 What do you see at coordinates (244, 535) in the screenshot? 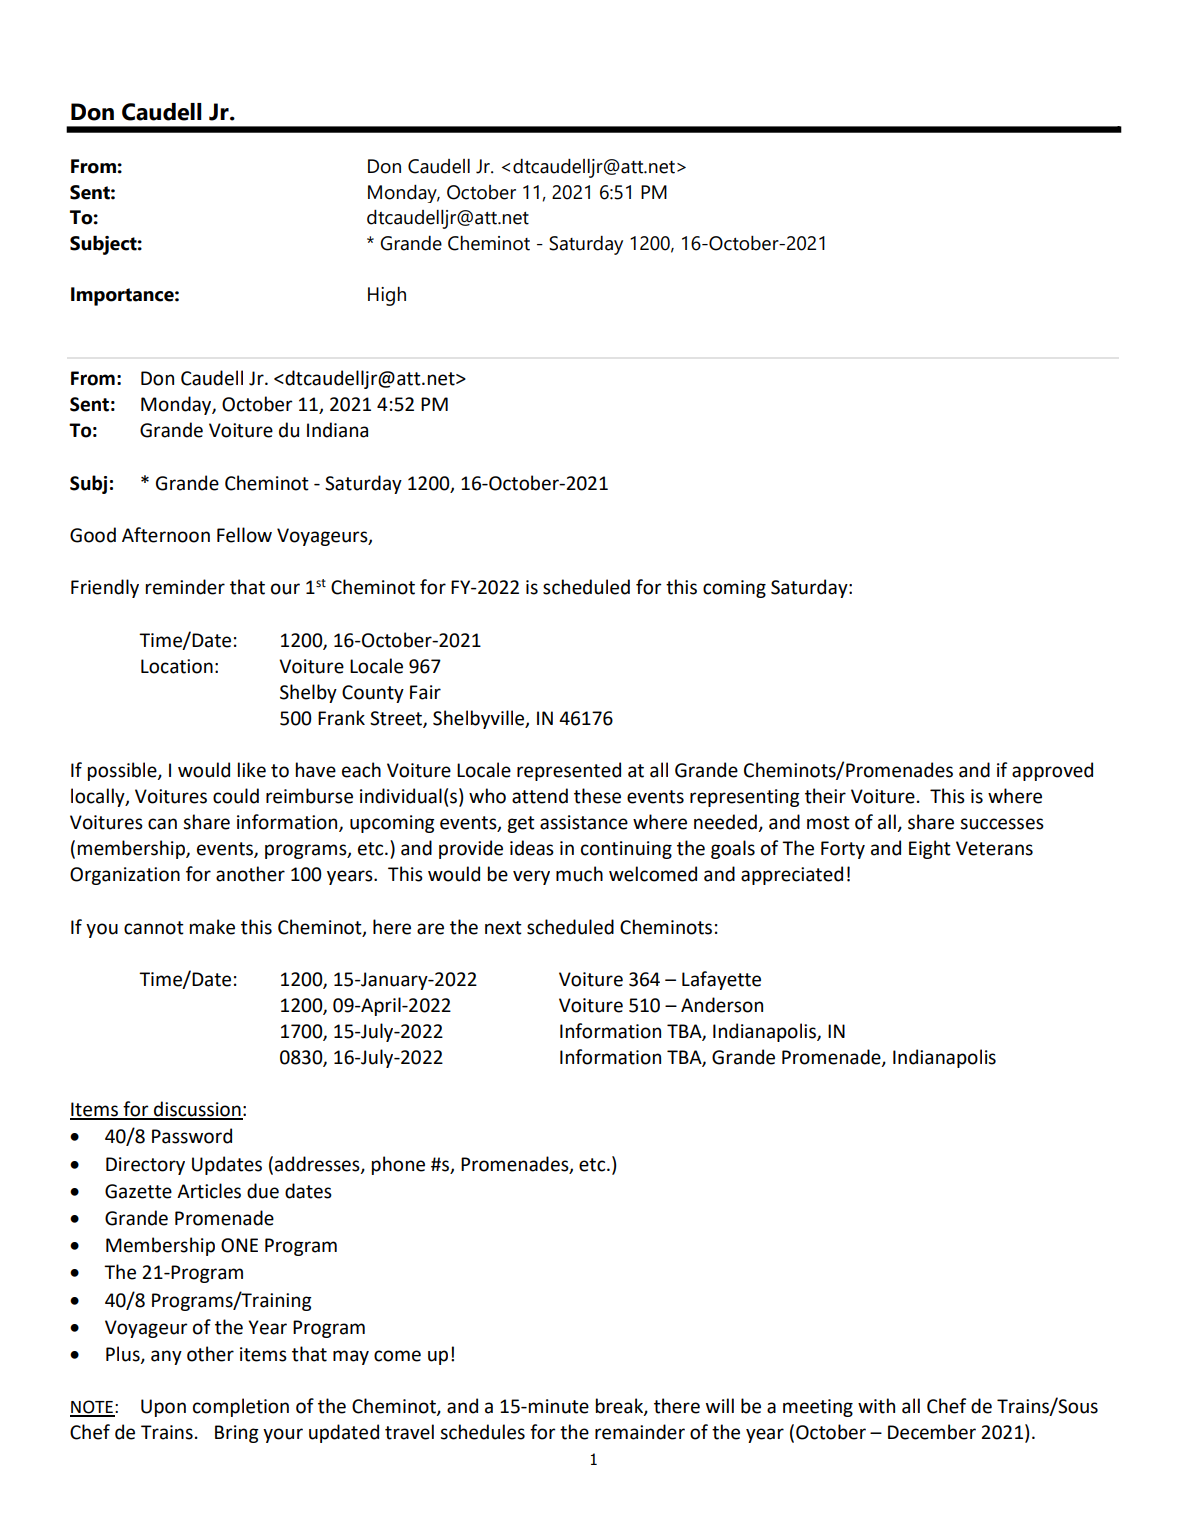
I see `Fellow` at bounding box center [244, 535].
